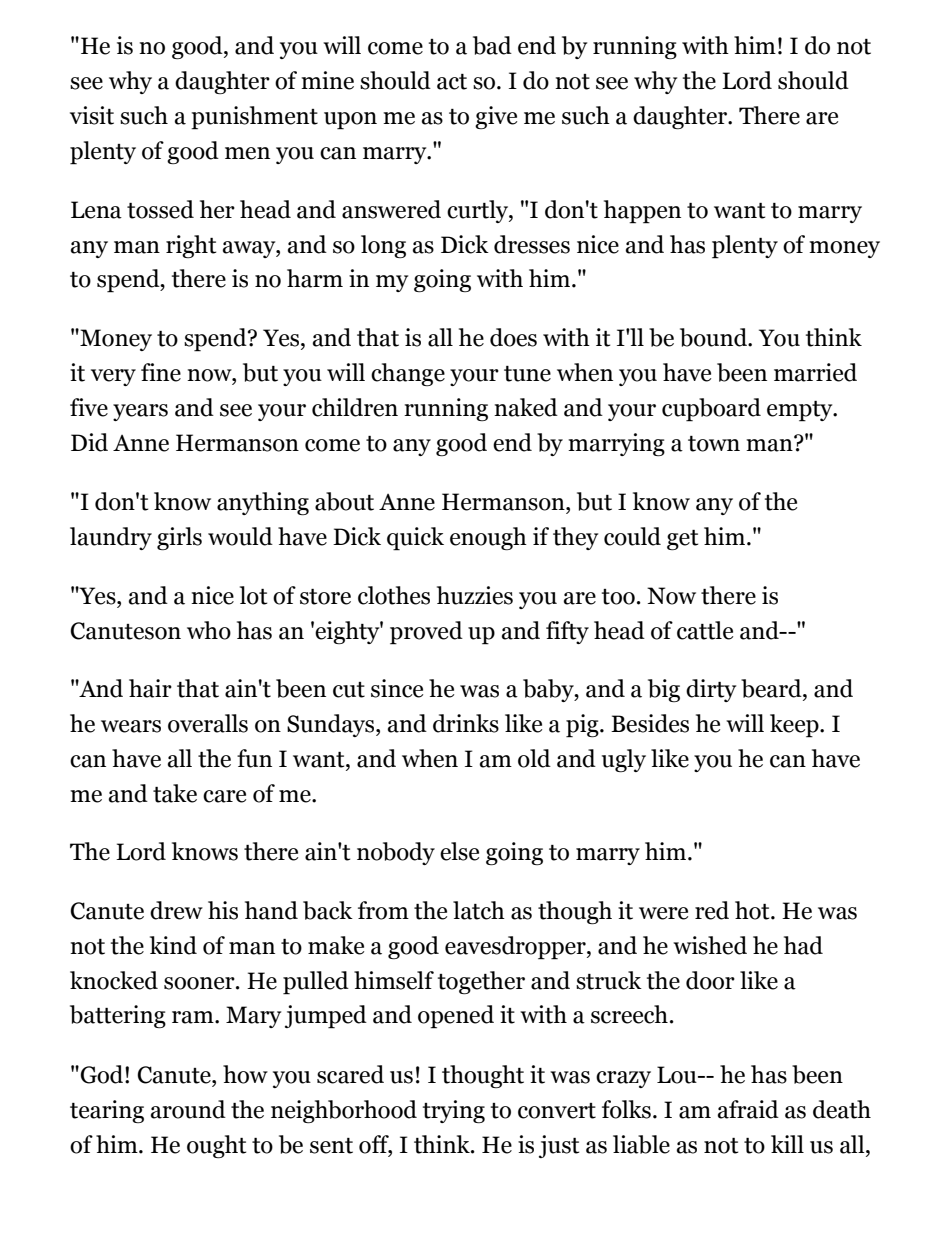 This image has width=952, height=1233. I want to click on cattle, so click(705, 630).
